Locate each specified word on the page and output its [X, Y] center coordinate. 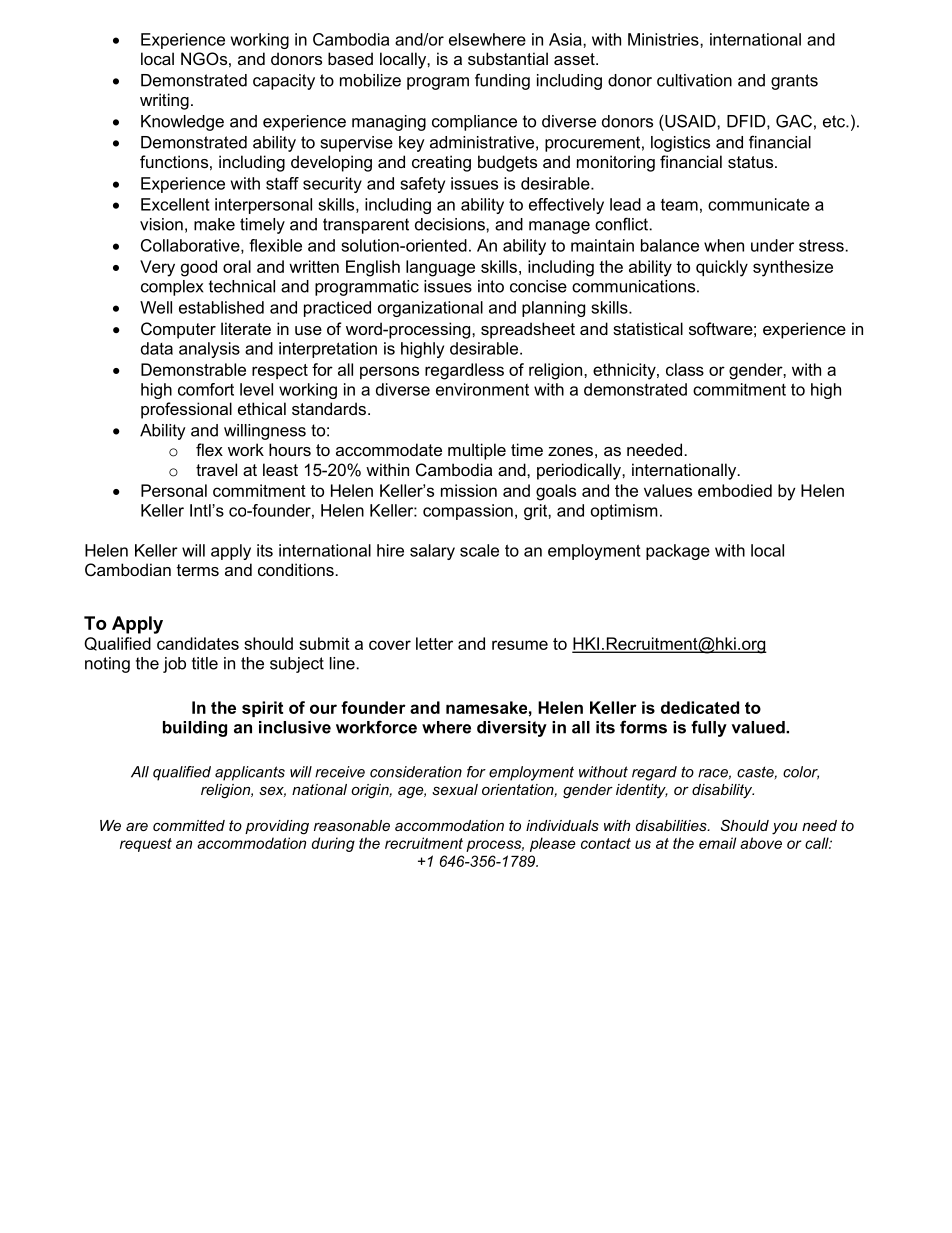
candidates [198, 643]
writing [164, 101]
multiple [477, 451]
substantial [508, 58]
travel [216, 469]
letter [434, 643]
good [199, 268]
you [785, 829]
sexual [455, 789]
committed [189, 825]
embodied [735, 490]
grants [794, 82]
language [440, 268]
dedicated [700, 707]
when [724, 245]
